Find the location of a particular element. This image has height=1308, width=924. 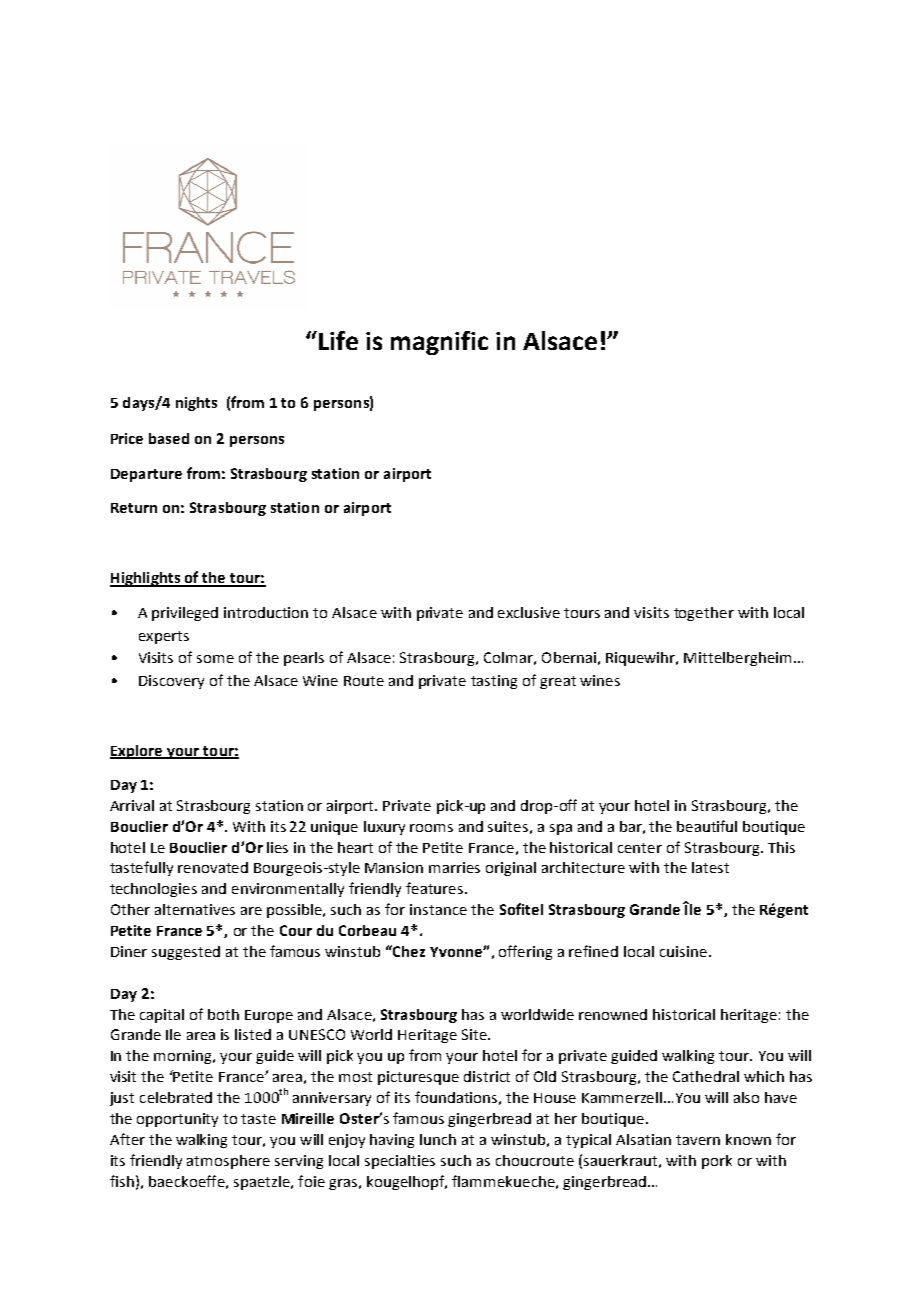

exclusive is located at coordinates (529, 612).
